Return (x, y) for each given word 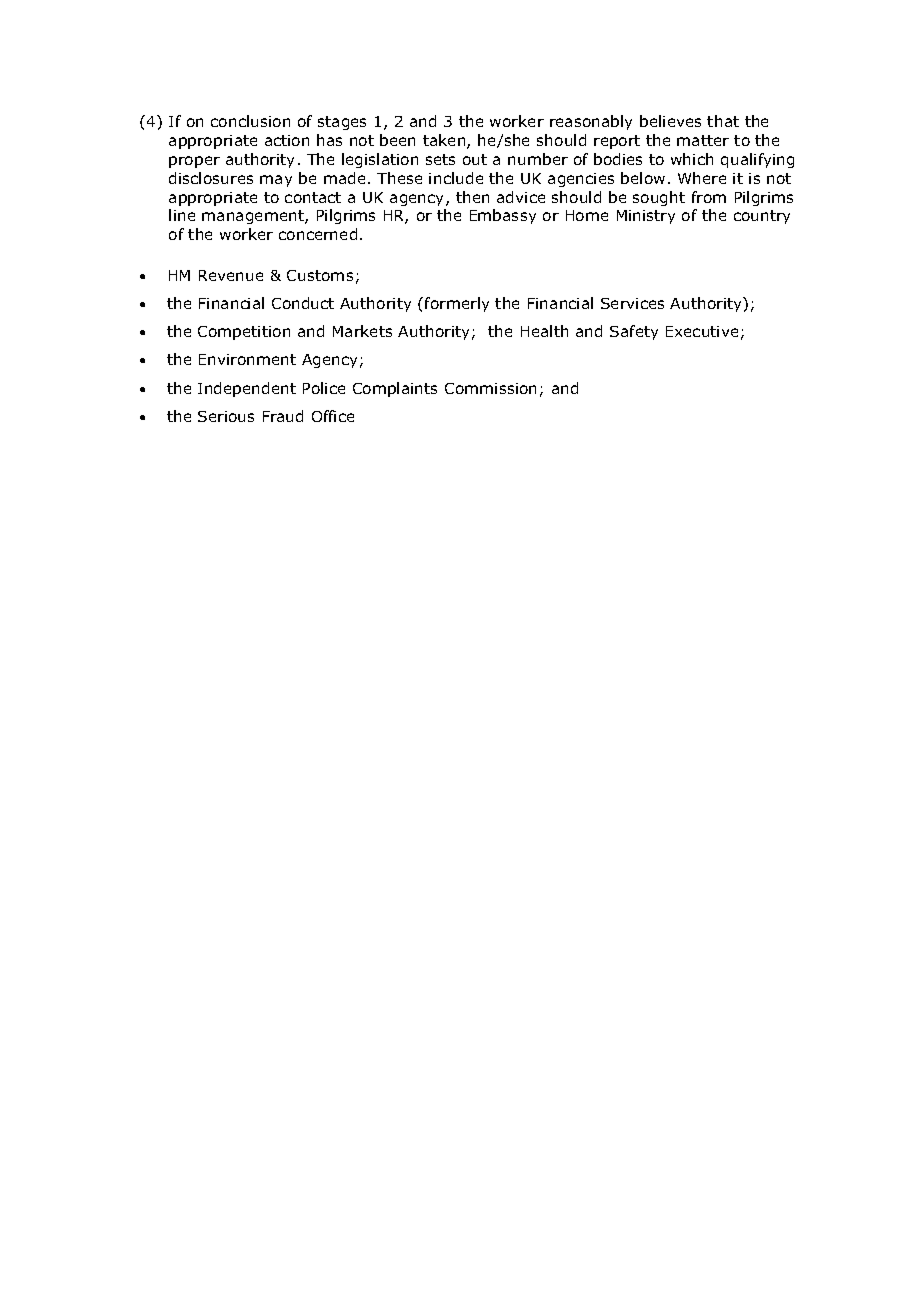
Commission (490, 388)
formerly (457, 304)
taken (445, 141)
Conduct (303, 303)
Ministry (646, 217)
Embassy (503, 216)
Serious (226, 416)
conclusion (250, 121)
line (182, 215)
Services (632, 303)
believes (670, 121)
